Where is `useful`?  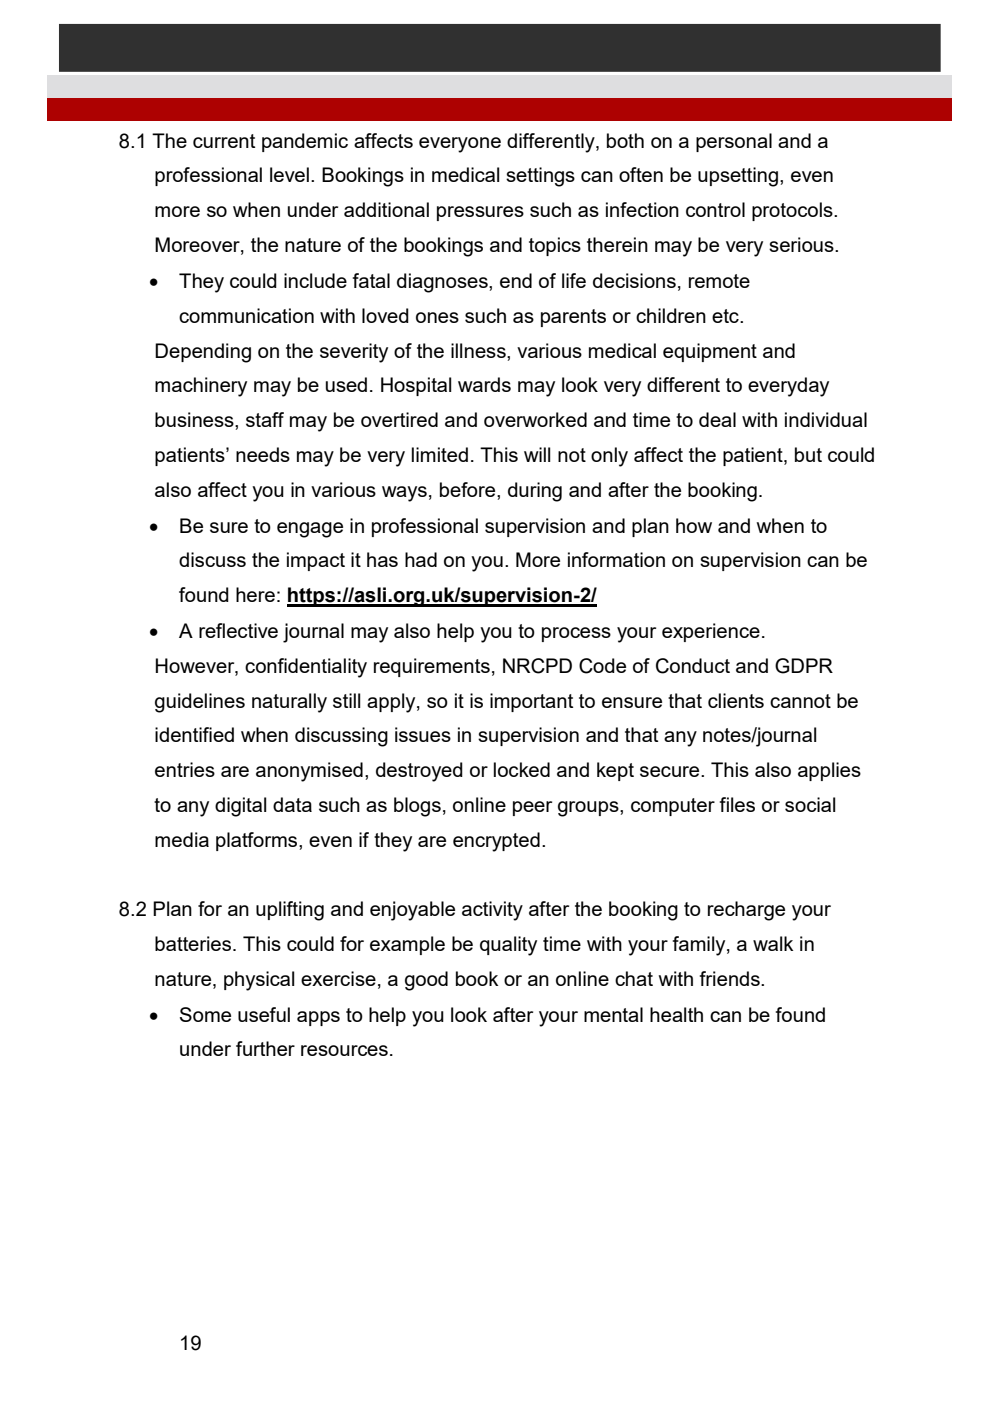
useful is located at coordinates (264, 1014).
